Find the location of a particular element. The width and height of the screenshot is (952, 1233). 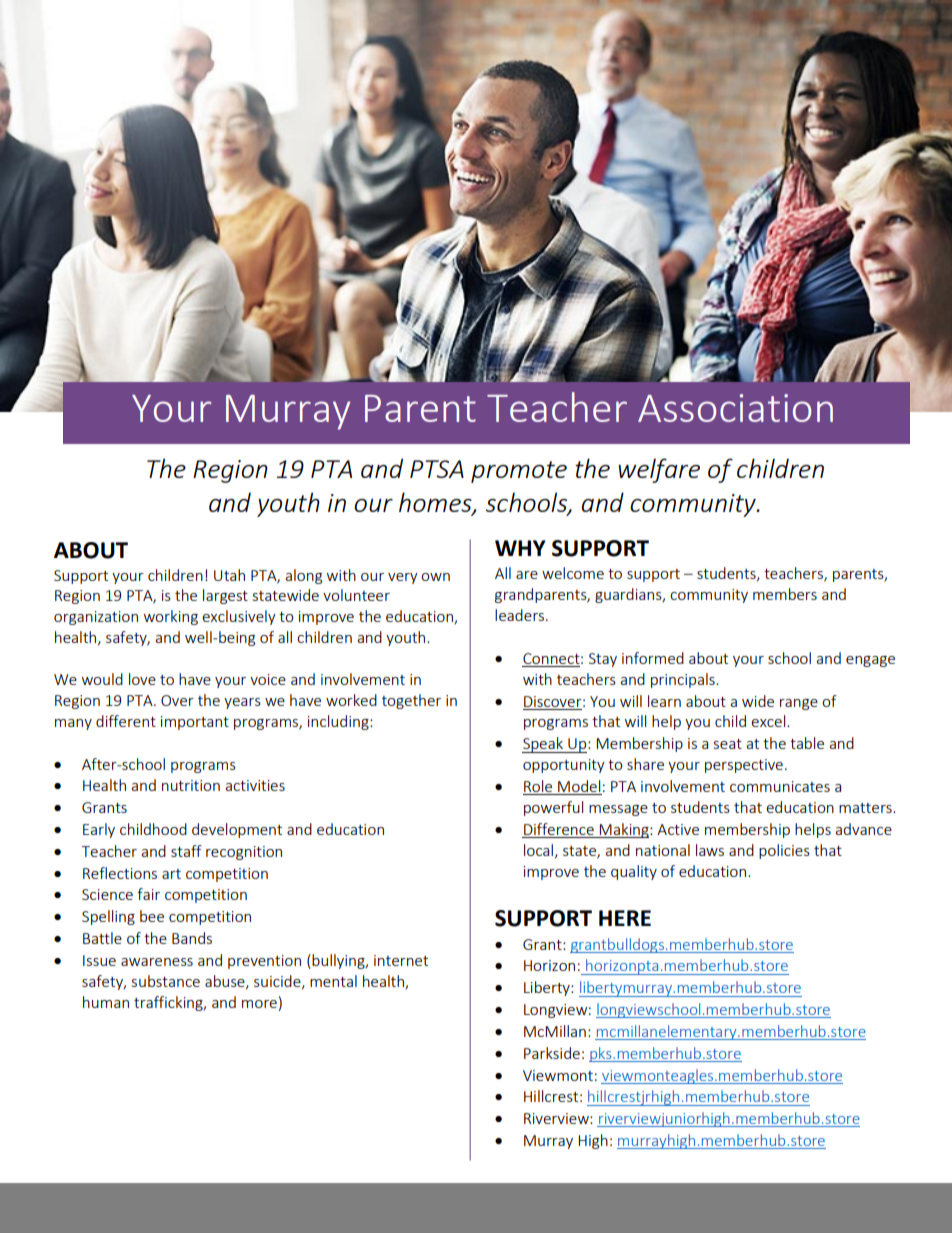

nutrition is located at coordinates (191, 785).
